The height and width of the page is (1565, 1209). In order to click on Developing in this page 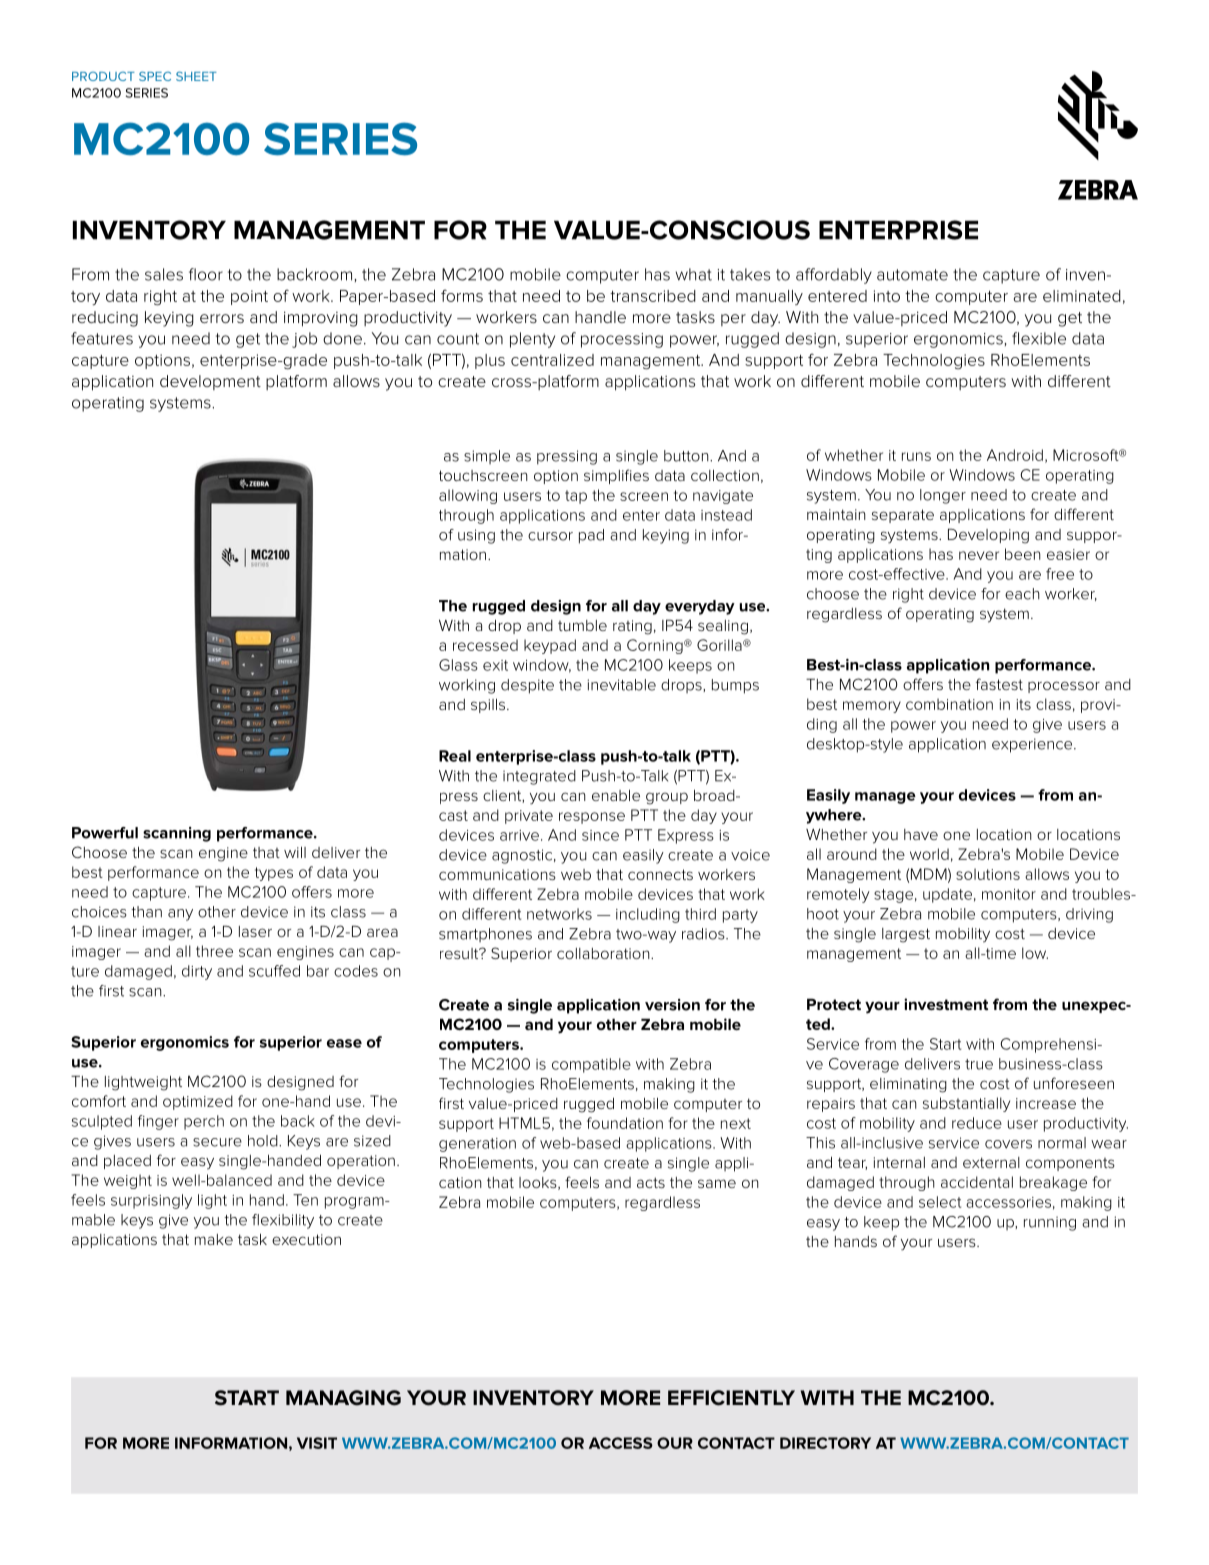, I will do `click(988, 536)`.
